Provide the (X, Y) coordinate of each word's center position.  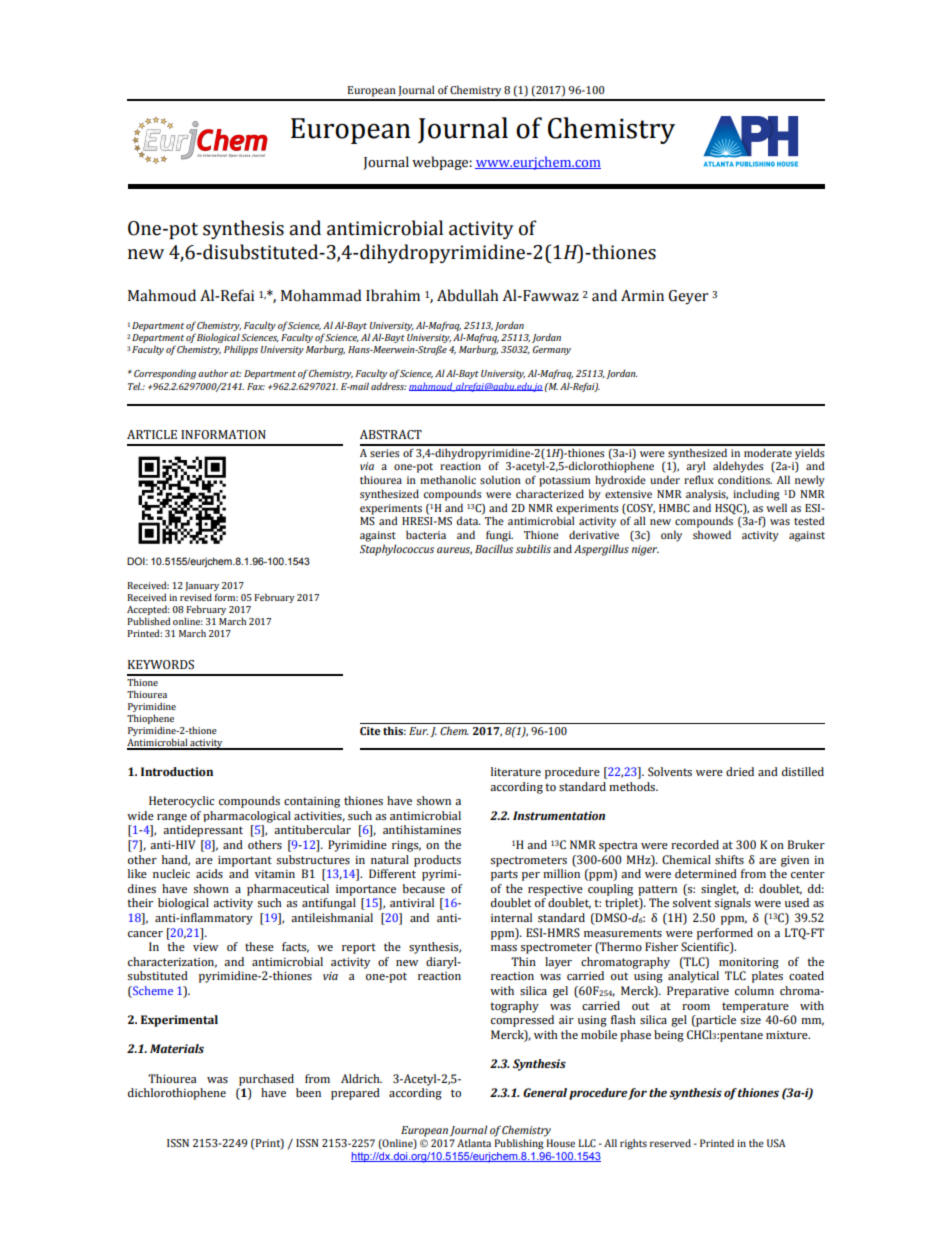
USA (776, 1143)
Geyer (688, 297)
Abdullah (467, 295)
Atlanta (474, 1143)
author (213, 373)
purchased (266, 1080)
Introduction (177, 771)
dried (740, 771)
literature (516, 771)
